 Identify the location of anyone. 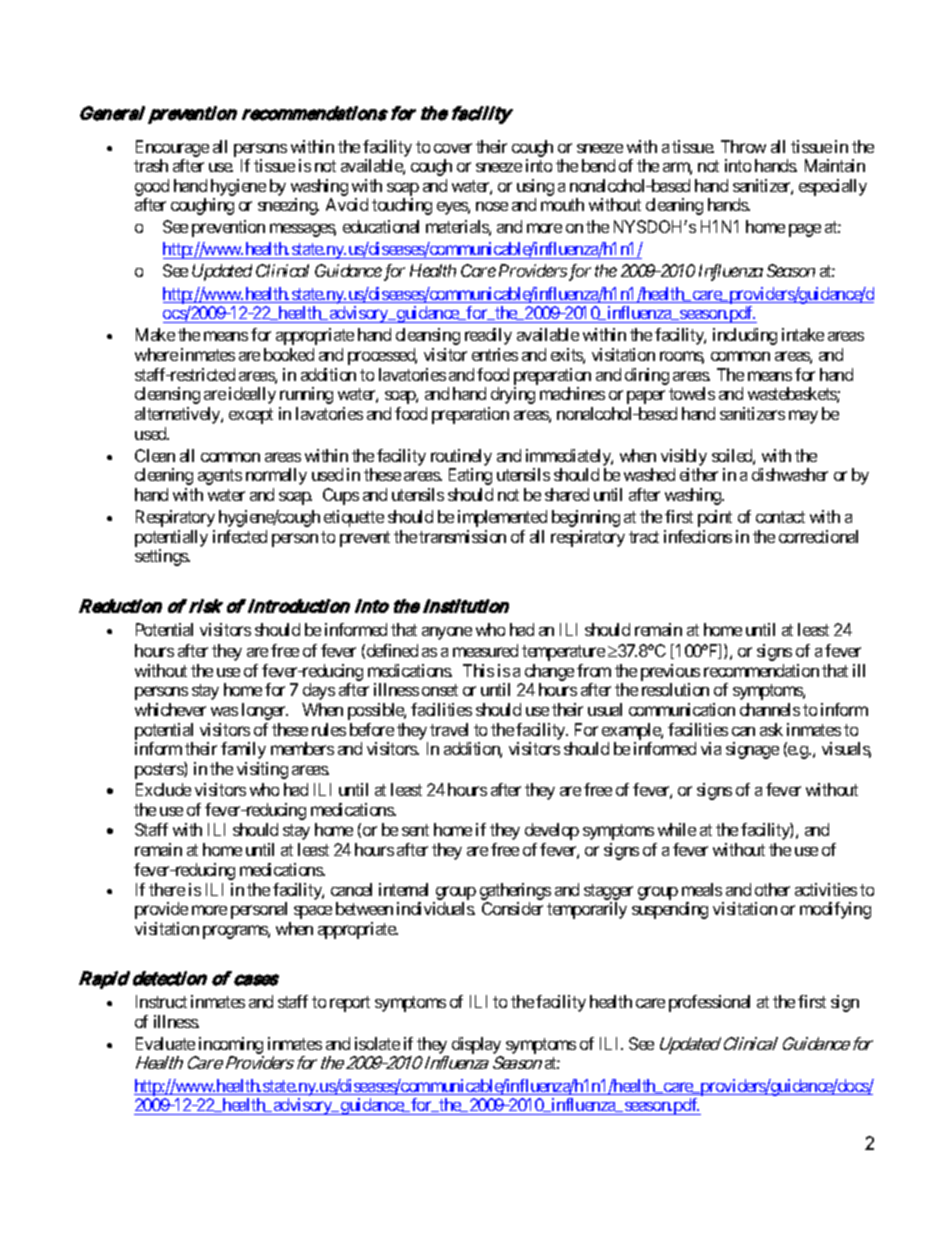
(447, 633).
